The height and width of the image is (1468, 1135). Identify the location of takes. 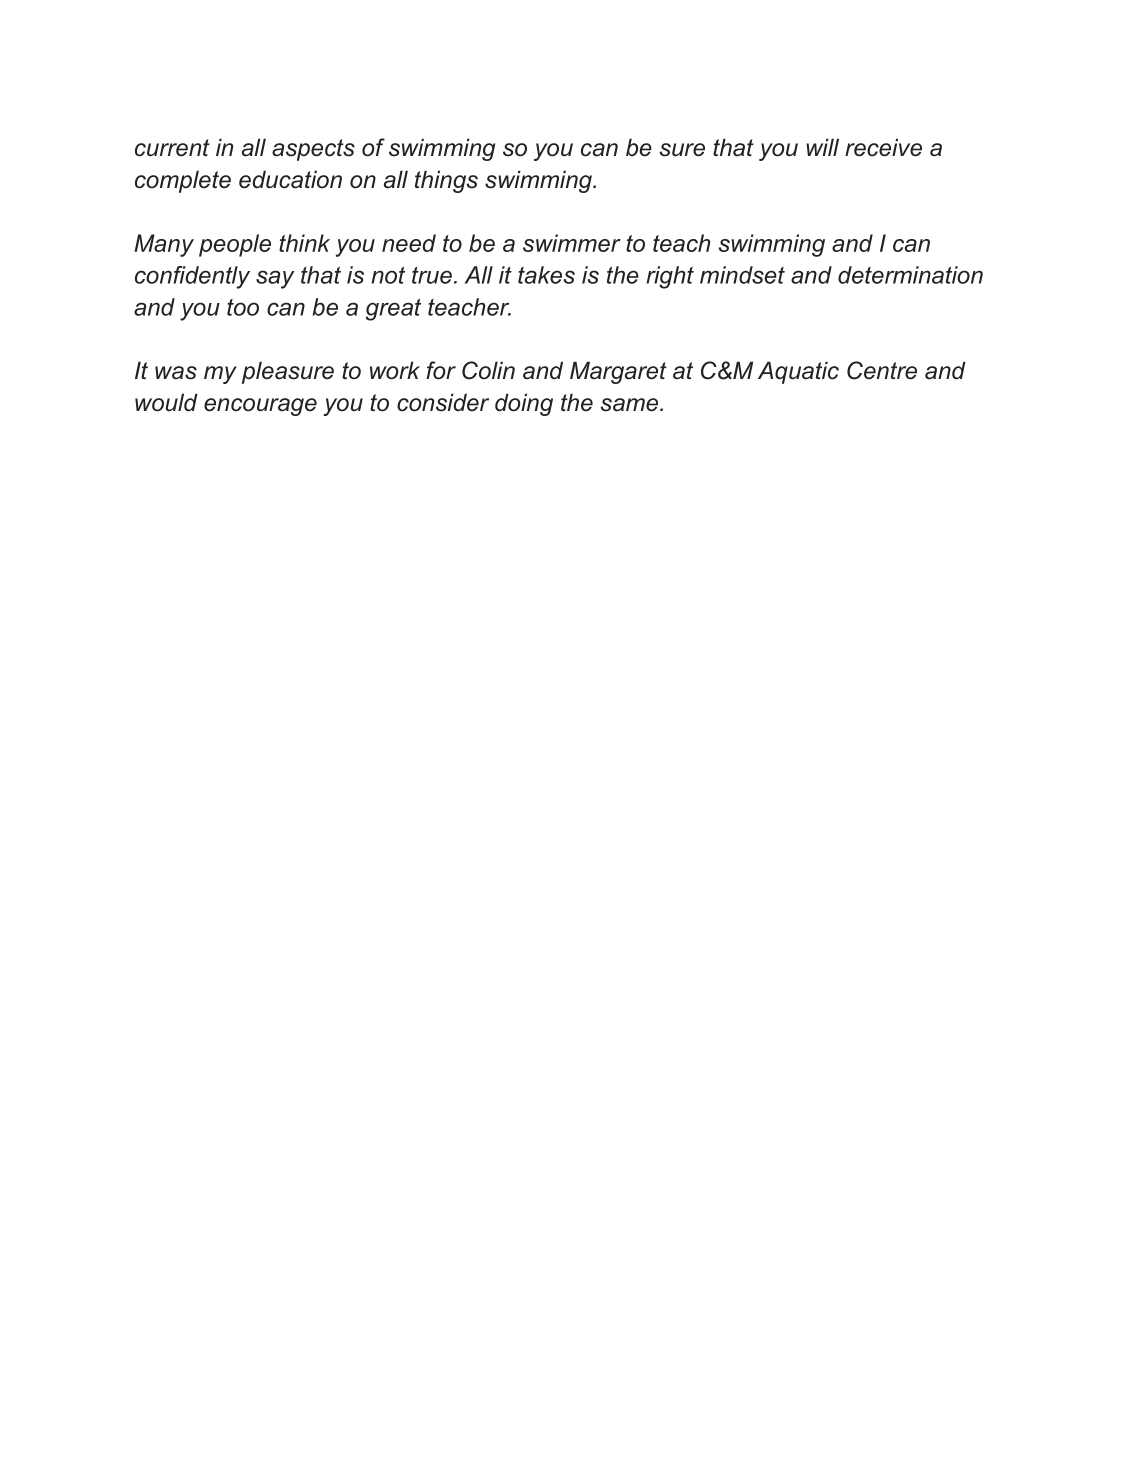
(546, 275).
